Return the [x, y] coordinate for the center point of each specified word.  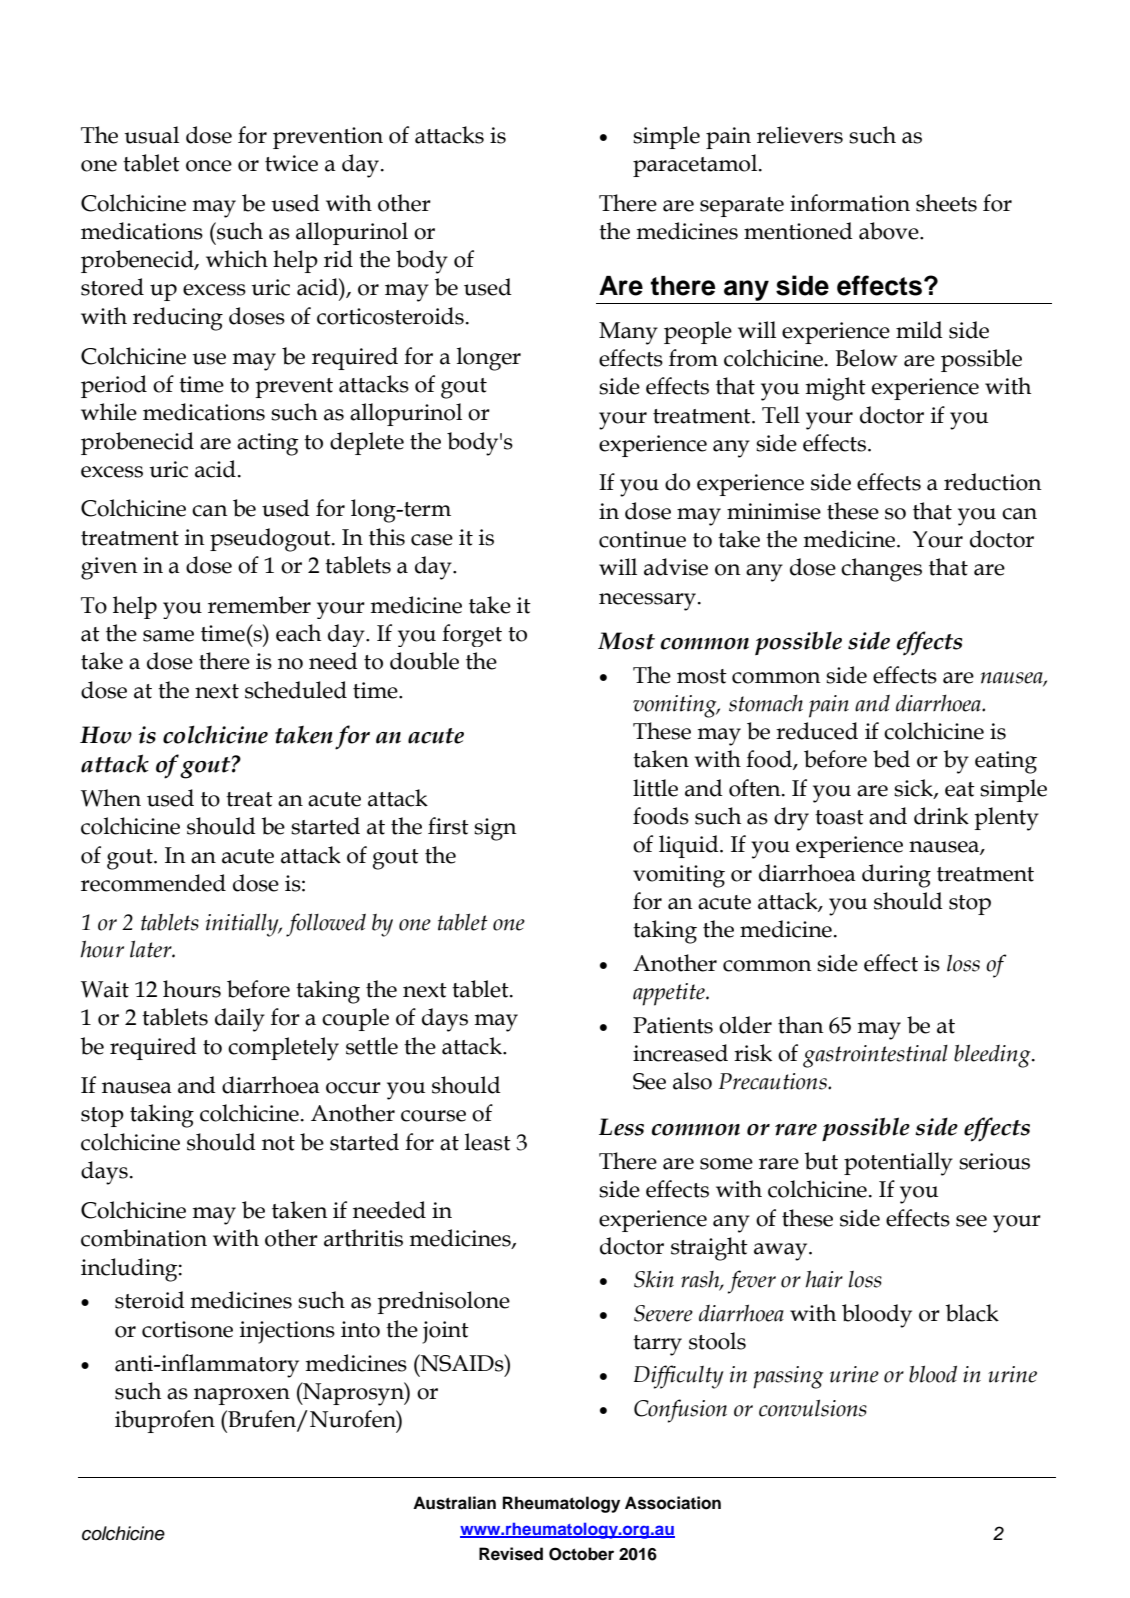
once [209, 166]
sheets [946, 203]
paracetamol [696, 165]
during [896, 876]
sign [495, 829]
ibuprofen [165, 1421]
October [581, 1554]
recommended [153, 883]
